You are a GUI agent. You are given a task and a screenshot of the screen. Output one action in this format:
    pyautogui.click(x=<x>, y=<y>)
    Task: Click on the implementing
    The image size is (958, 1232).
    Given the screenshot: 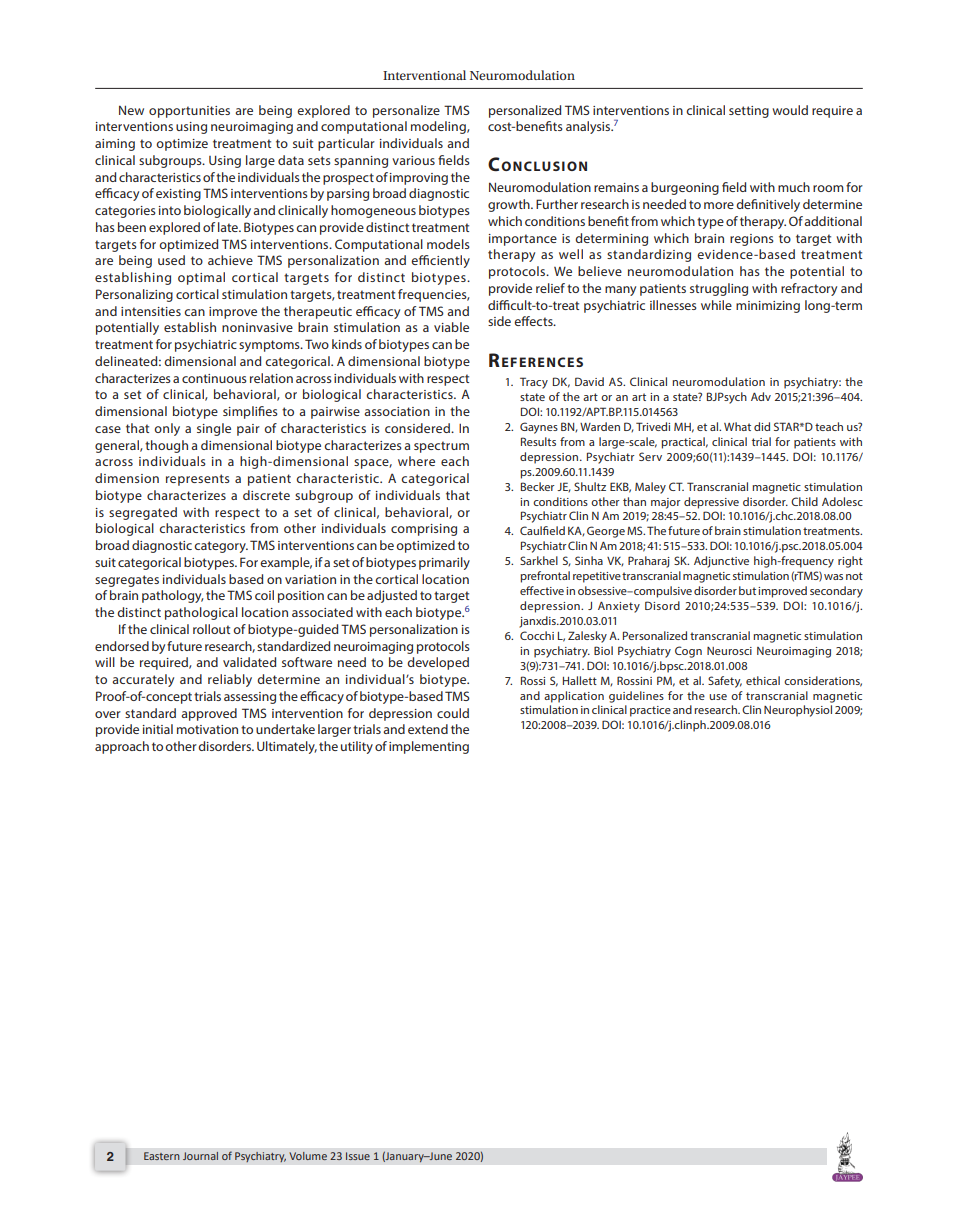 What is the action you would take?
    pyautogui.click(x=429, y=747)
